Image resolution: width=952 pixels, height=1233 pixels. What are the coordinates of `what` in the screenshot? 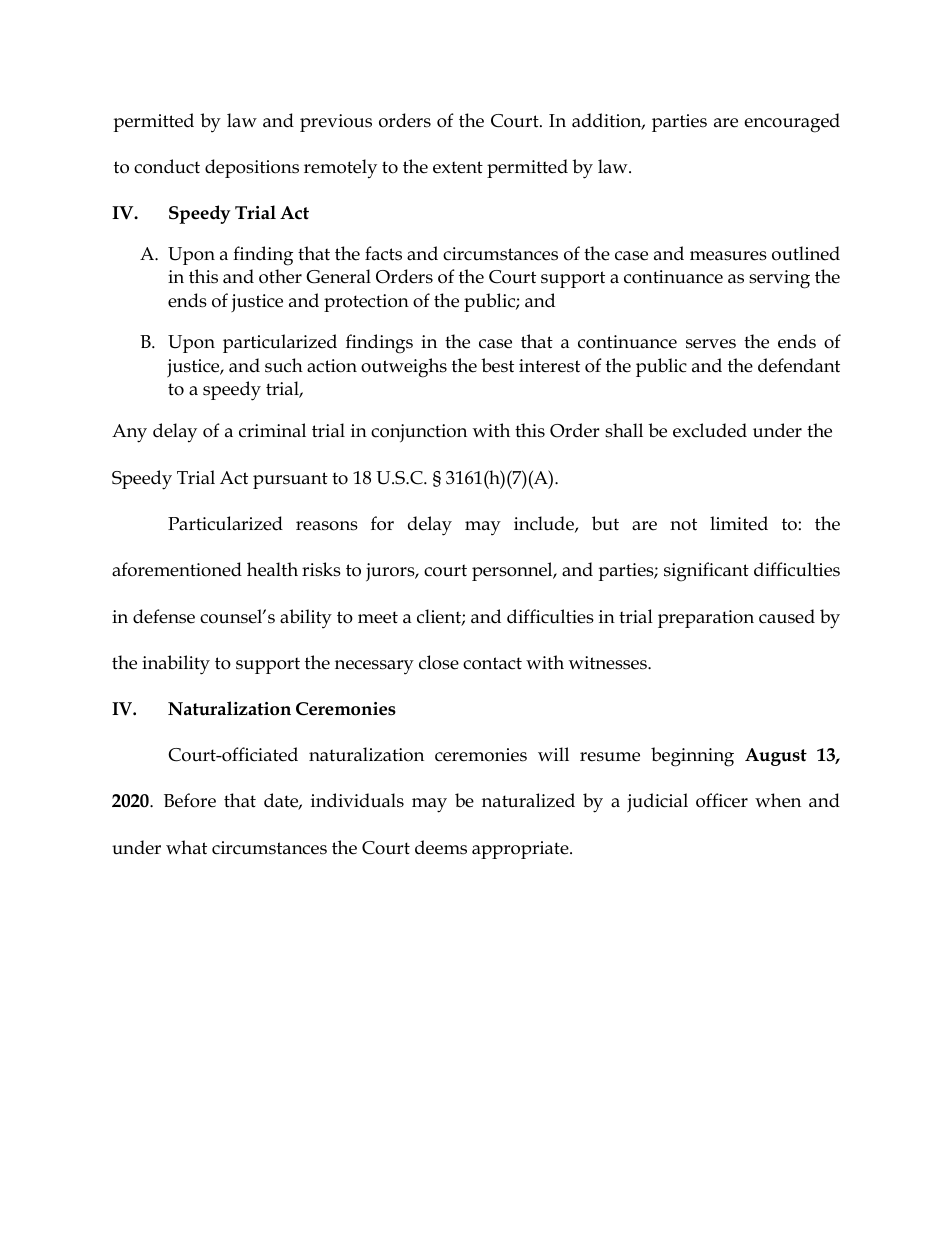 It's located at (186, 847).
